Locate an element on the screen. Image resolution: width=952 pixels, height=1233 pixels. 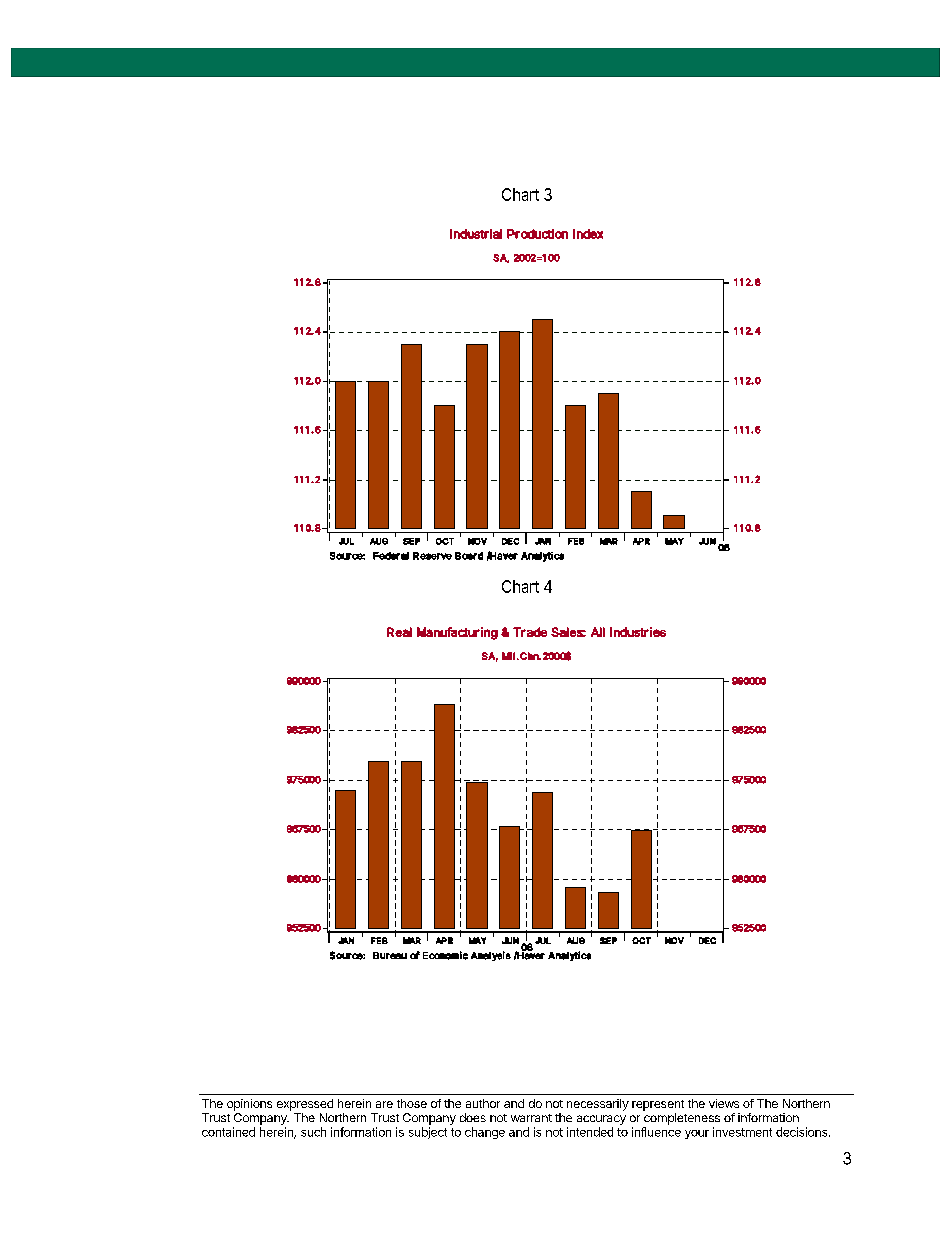
All is located at coordinates (598, 632).
